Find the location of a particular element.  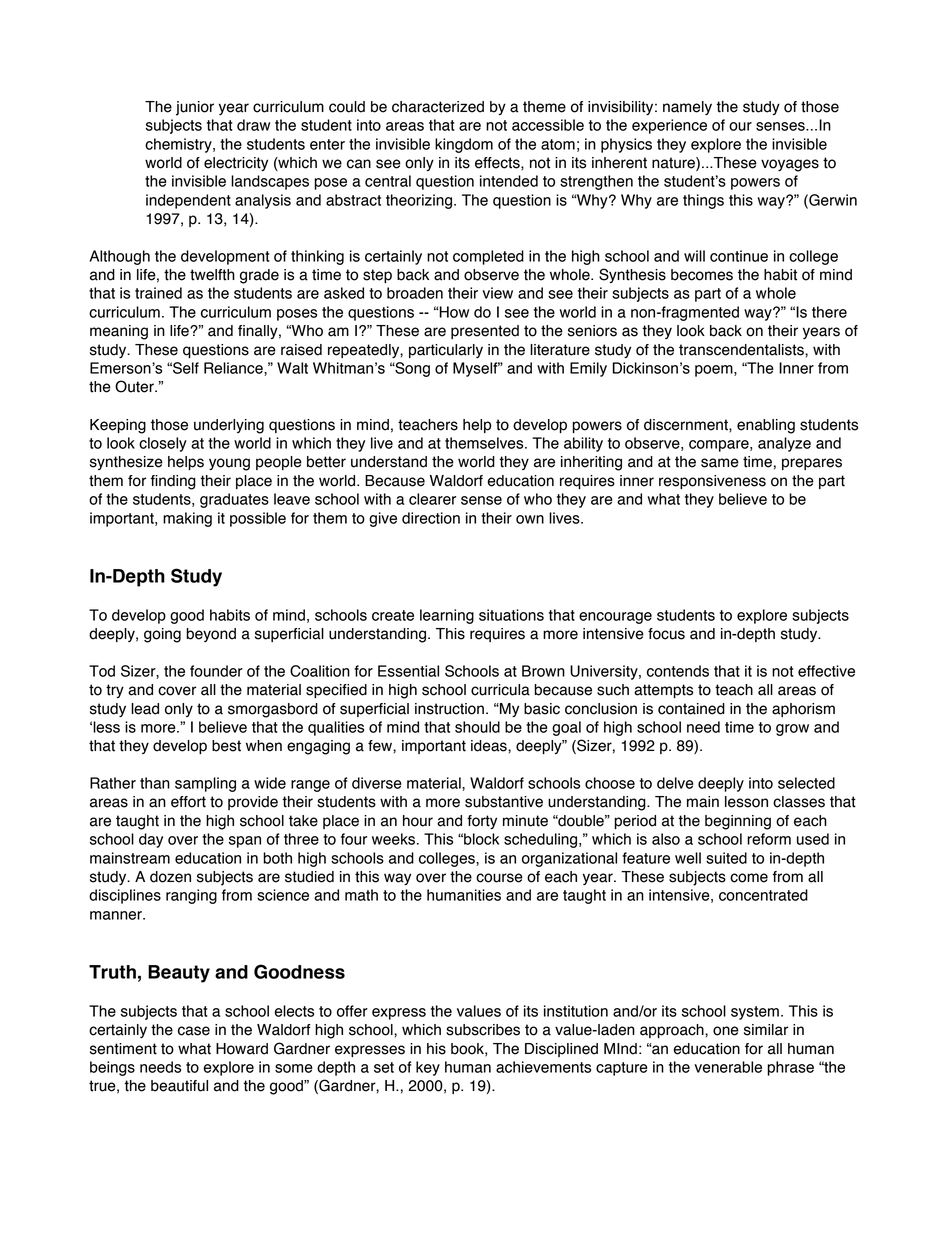

characterized is located at coordinates (438, 107).
